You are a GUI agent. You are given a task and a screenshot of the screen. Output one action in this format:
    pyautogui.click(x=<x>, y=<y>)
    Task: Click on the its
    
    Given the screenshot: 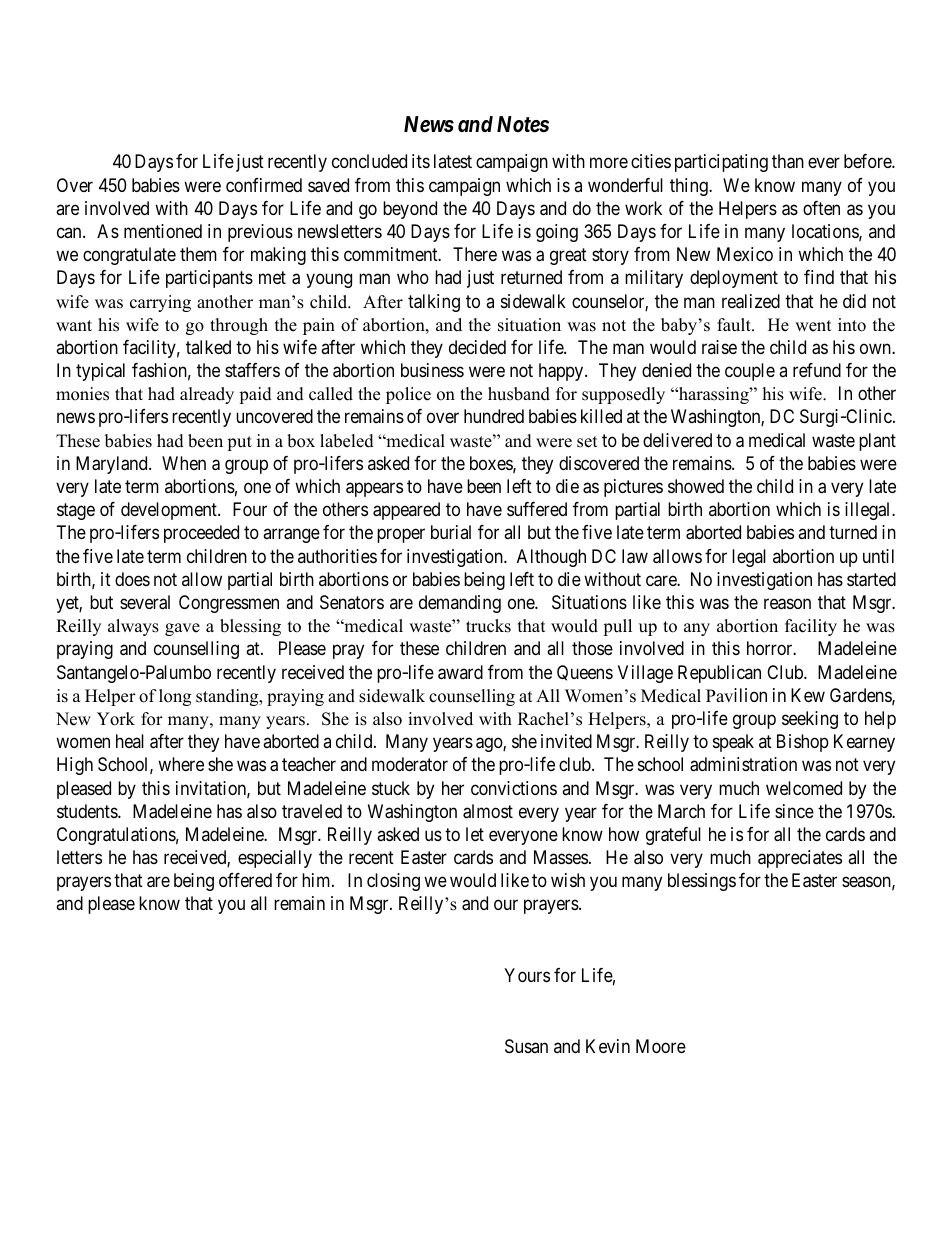 What is the action you would take?
    pyautogui.click(x=421, y=161)
